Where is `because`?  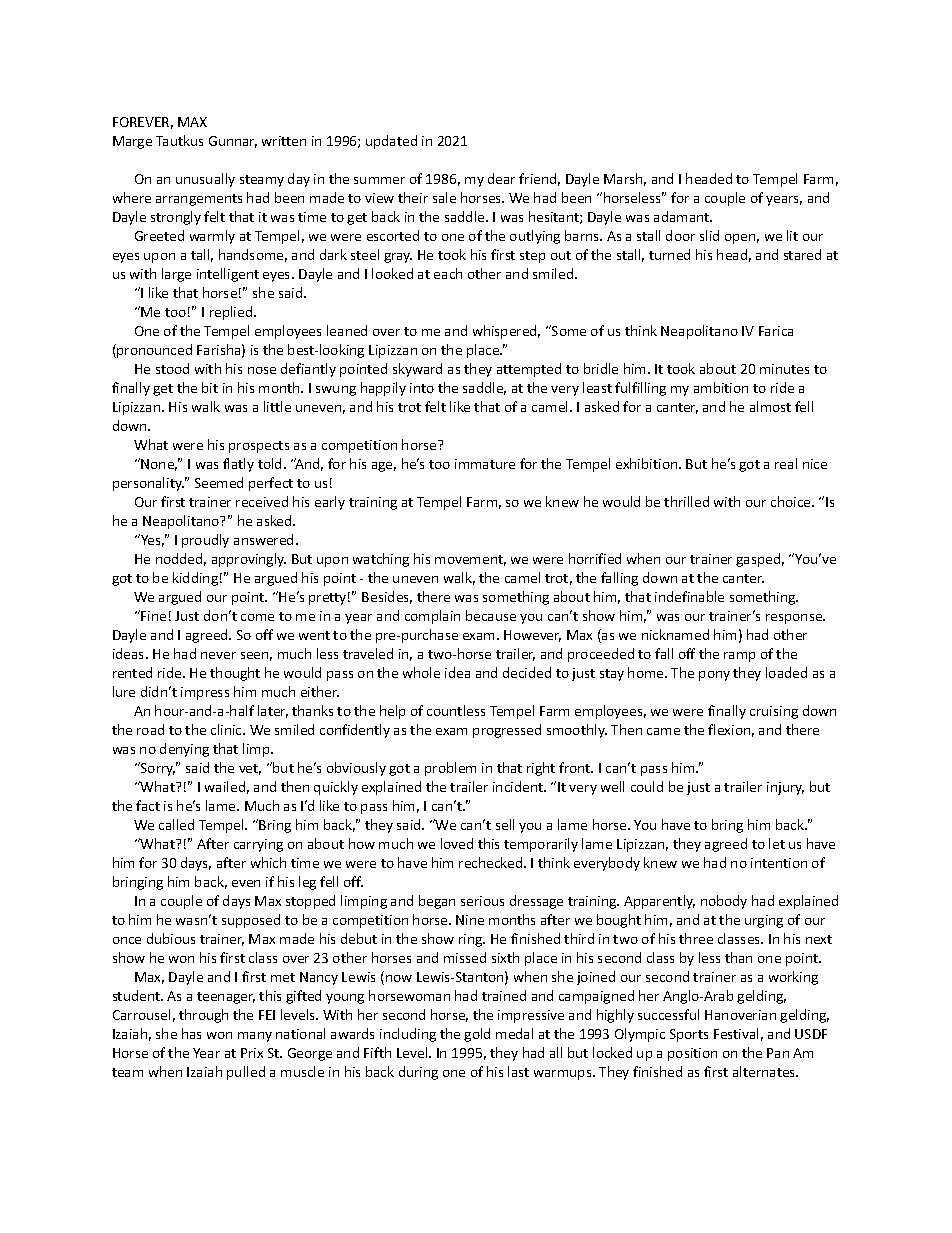
because is located at coordinates (491, 615).
